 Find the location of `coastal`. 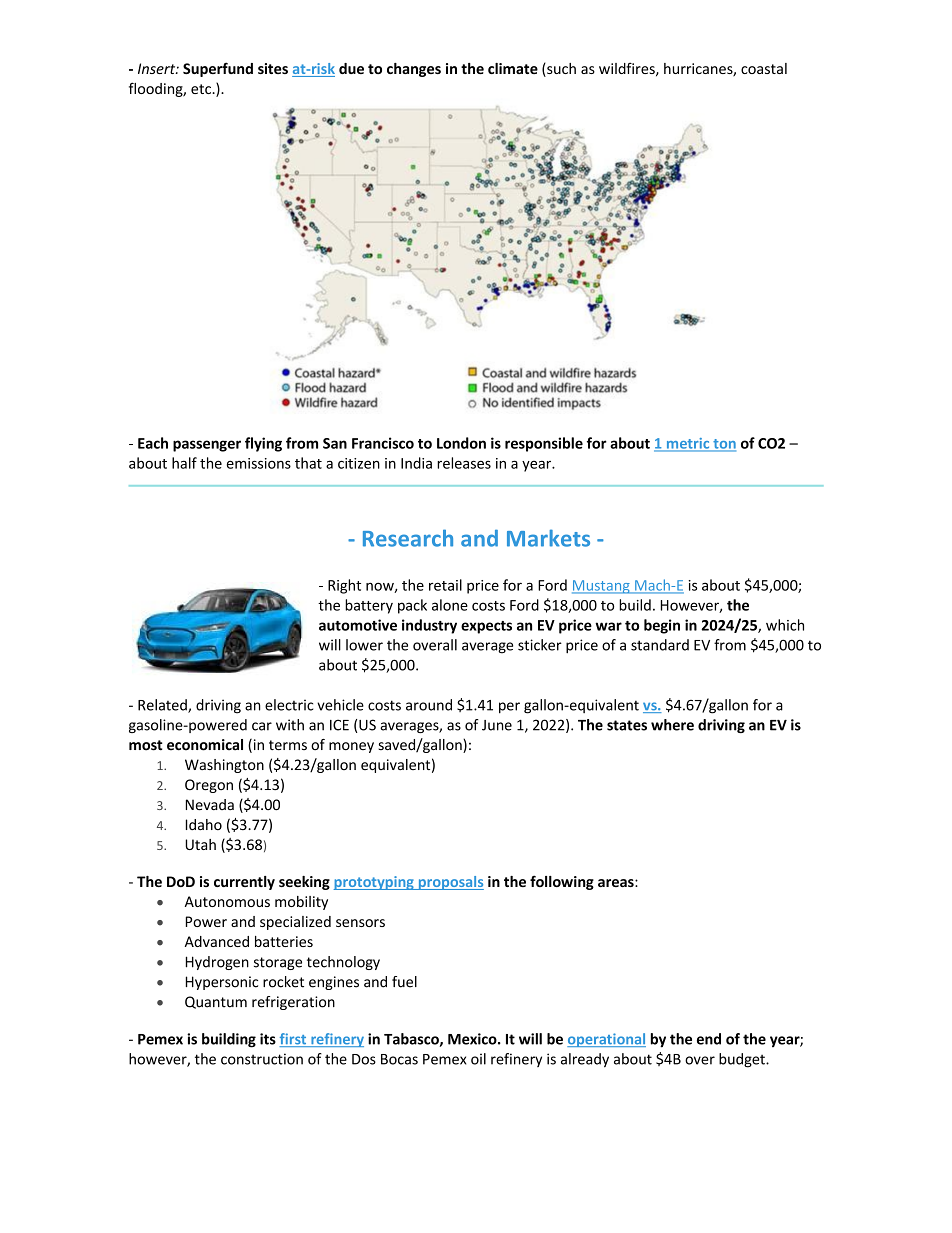

coastal is located at coordinates (764, 68).
